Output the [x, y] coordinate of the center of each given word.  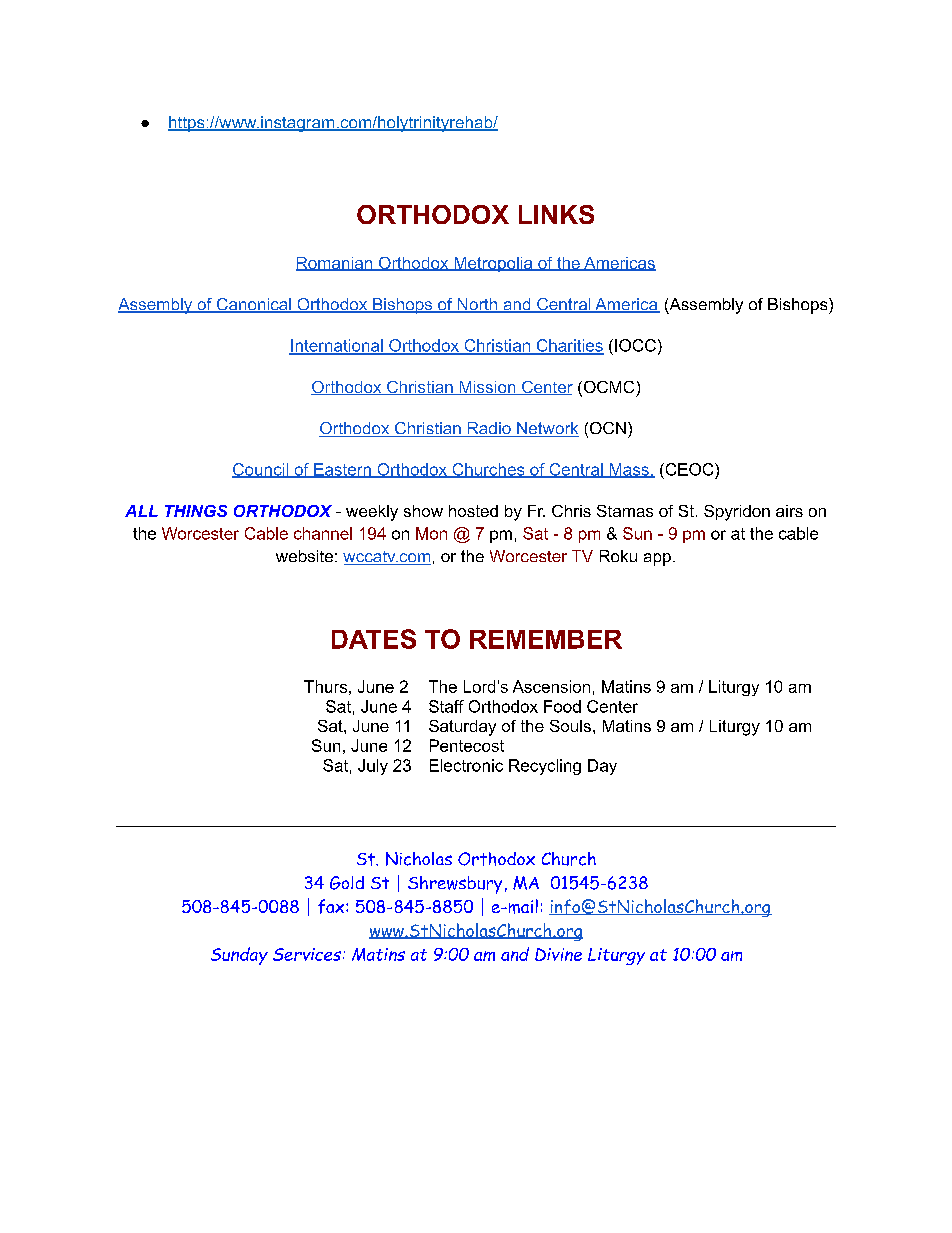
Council [261, 470]
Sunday [239, 956]
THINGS [196, 511]
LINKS [556, 214]
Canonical [253, 305]
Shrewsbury [455, 885]
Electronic [466, 765]
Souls [570, 726]
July [373, 767]
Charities [569, 346]
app [657, 559]
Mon [431, 533]
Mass [629, 470]
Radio [489, 429]
